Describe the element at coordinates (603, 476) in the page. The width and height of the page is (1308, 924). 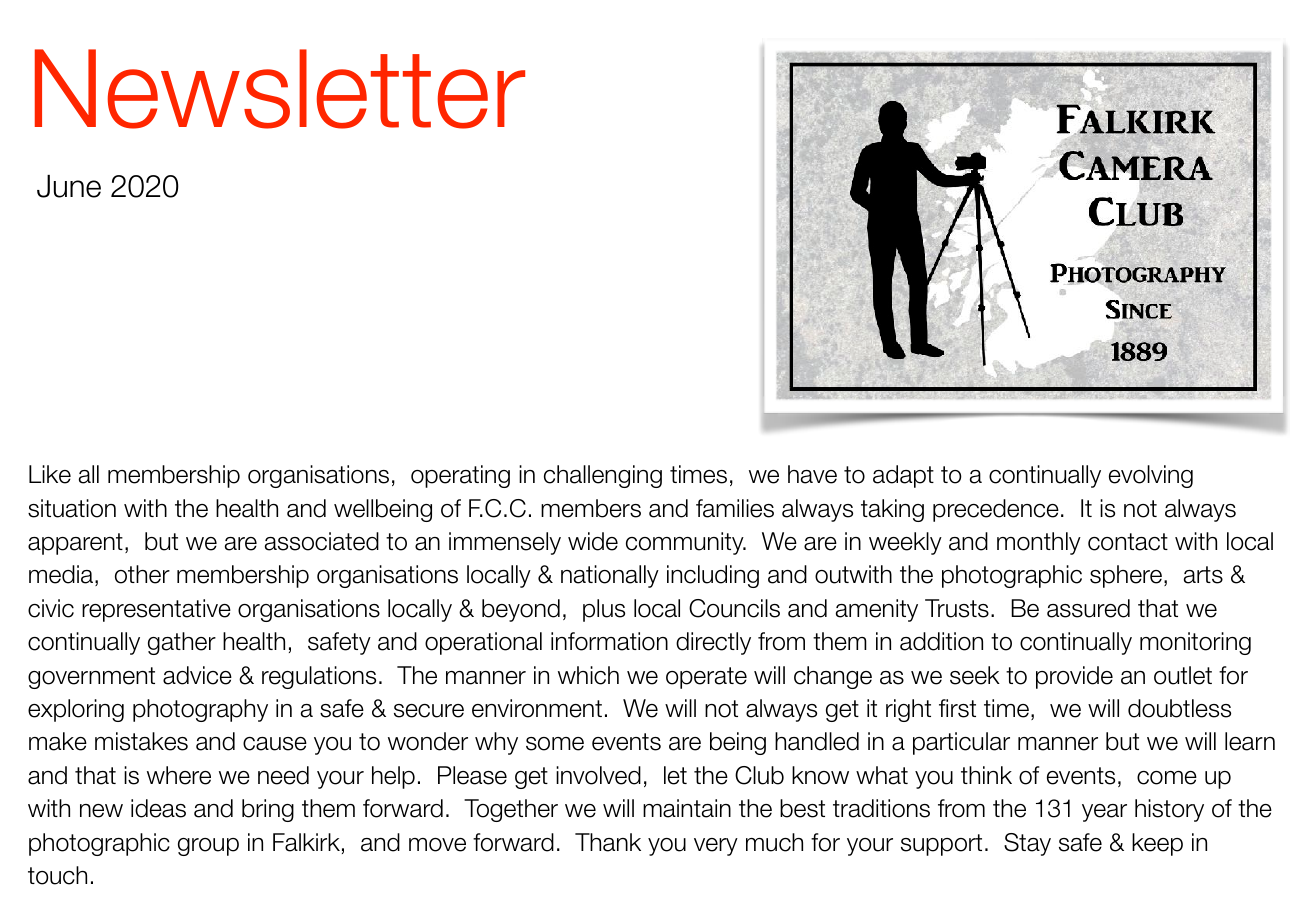
I see `challenging` at that location.
